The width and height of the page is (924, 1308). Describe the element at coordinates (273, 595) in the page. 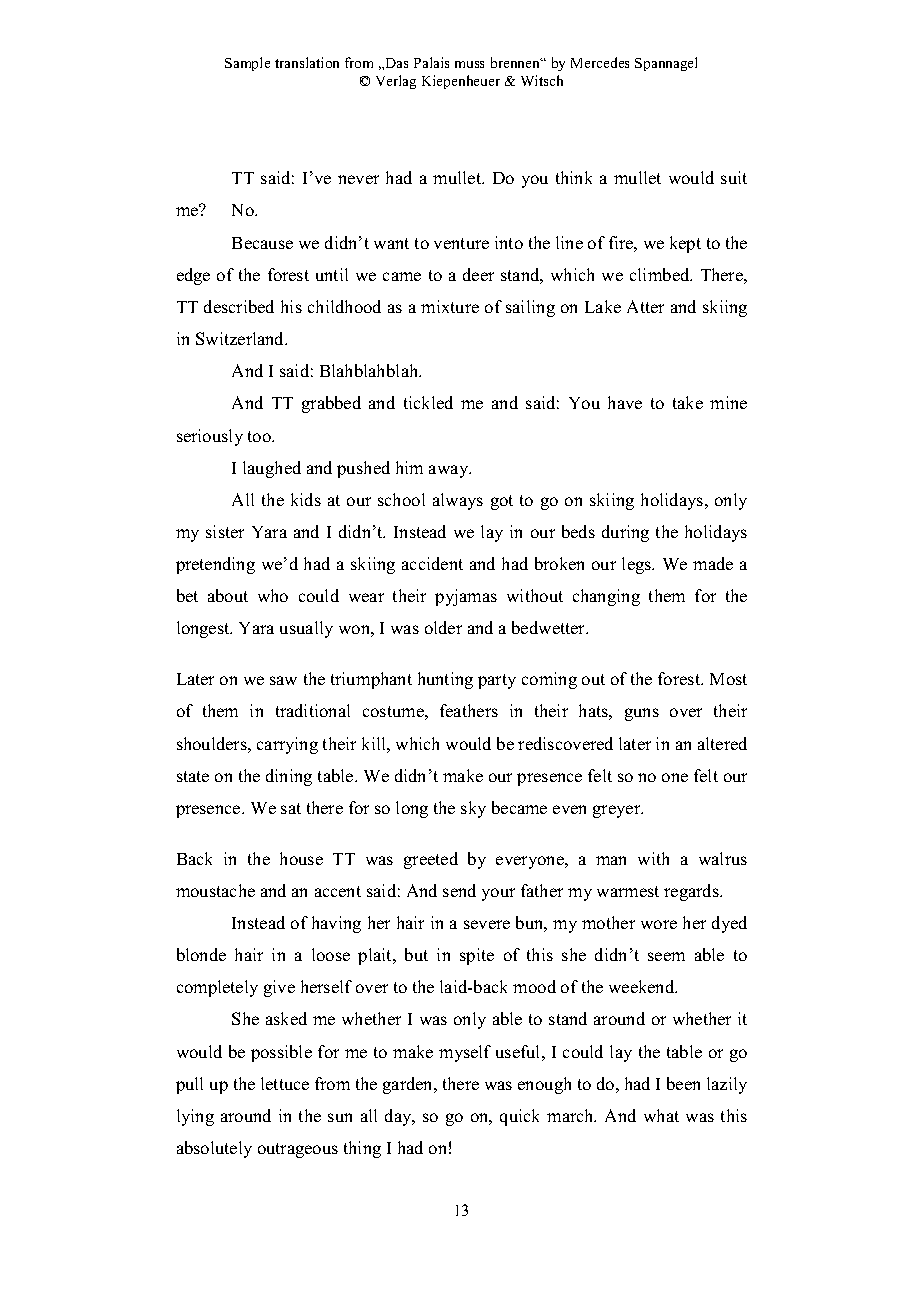

I see `who` at that location.
